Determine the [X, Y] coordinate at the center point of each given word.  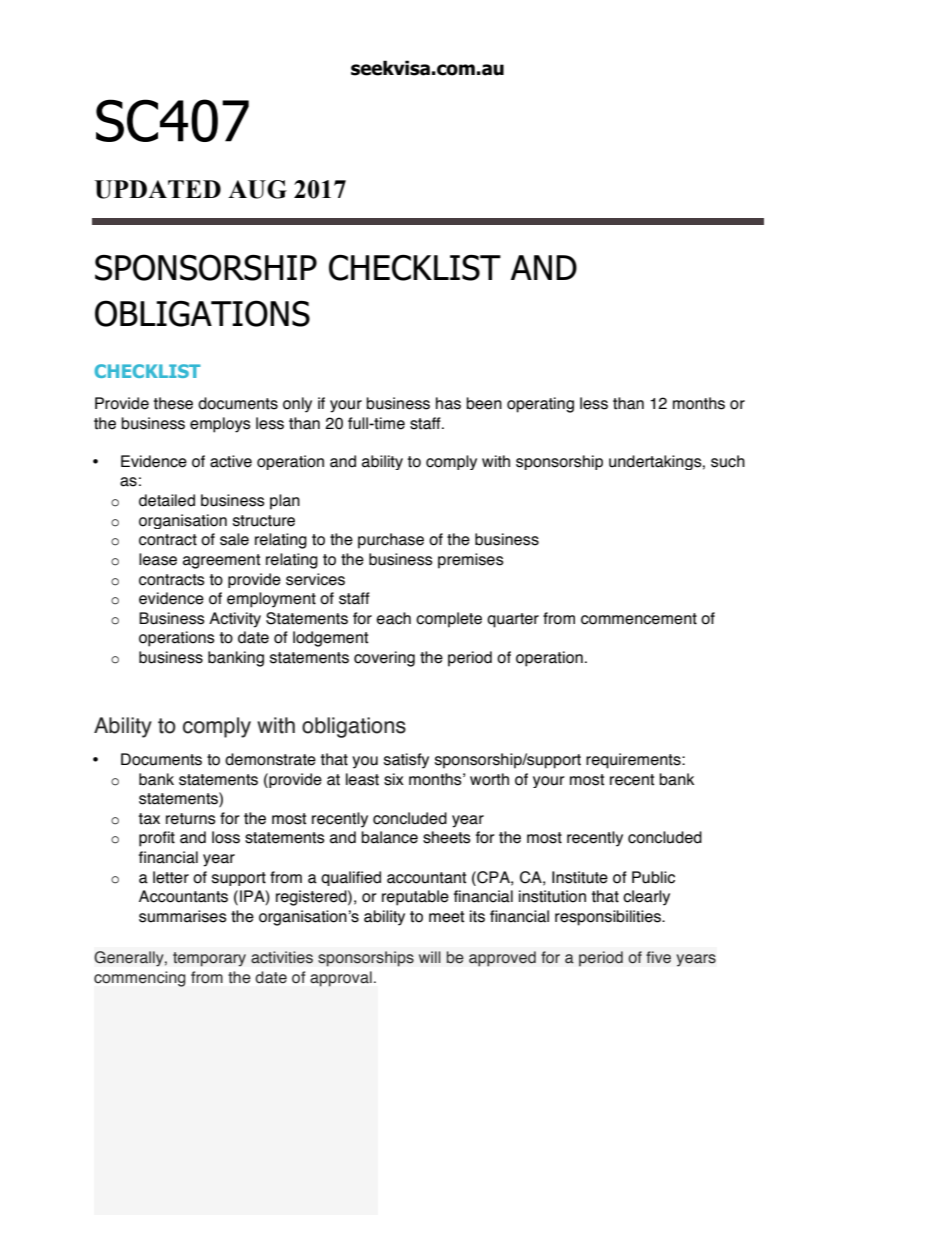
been [484, 403]
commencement [639, 619]
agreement [222, 561]
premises [471, 561]
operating [540, 405]
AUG [257, 189]
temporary [209, 959]
